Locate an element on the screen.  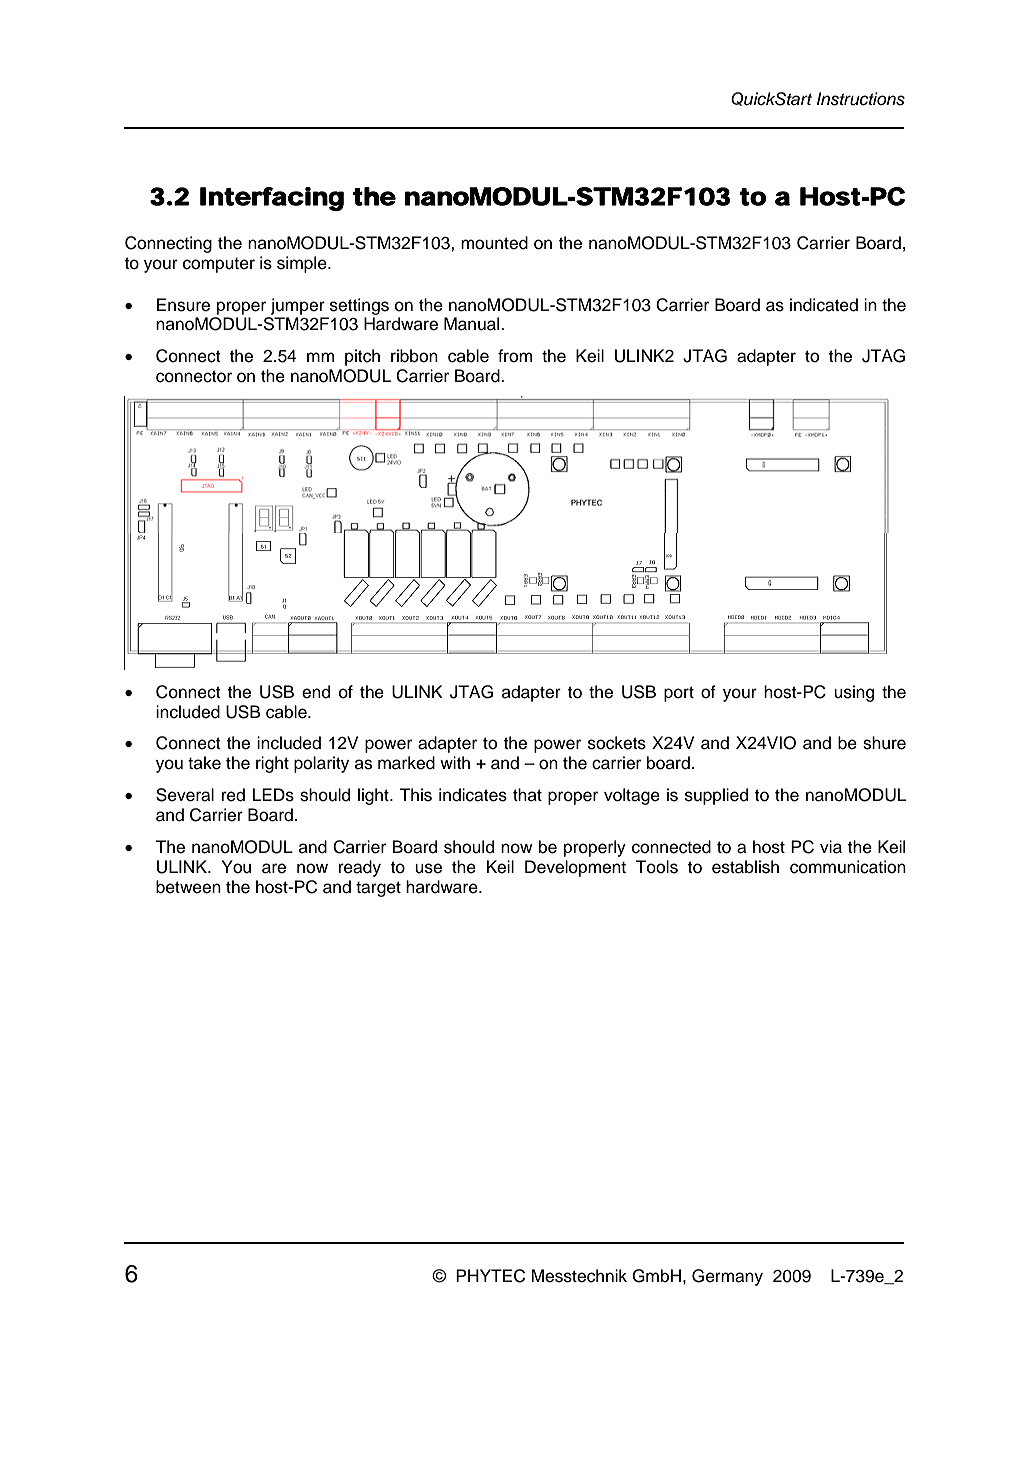
Instructions is located at coordinates (861, 99).
